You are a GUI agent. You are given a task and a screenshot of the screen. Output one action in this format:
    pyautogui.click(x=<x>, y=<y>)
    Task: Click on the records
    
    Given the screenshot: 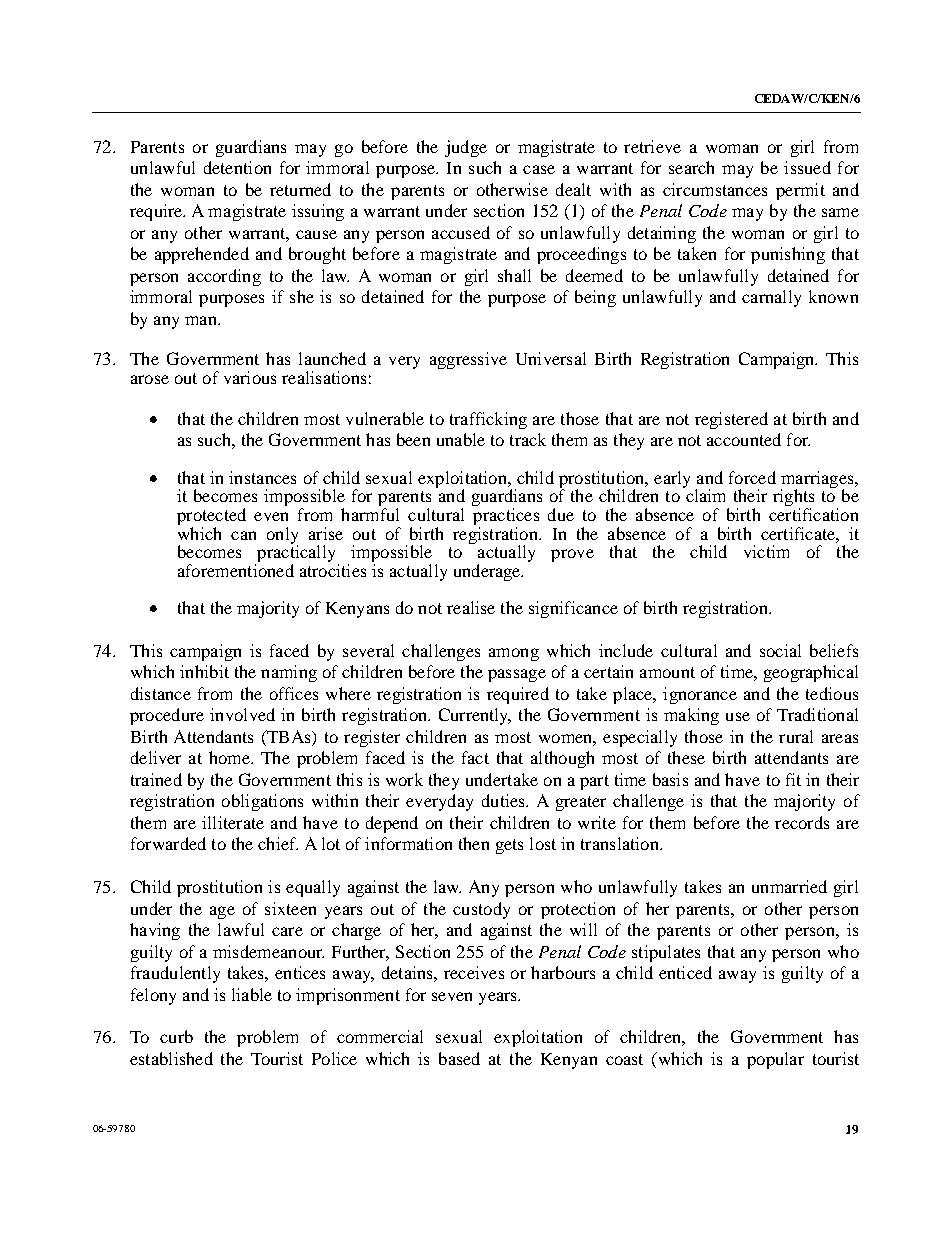 What is the action you would take?
    pyautogui.click(x=802, y=822)
